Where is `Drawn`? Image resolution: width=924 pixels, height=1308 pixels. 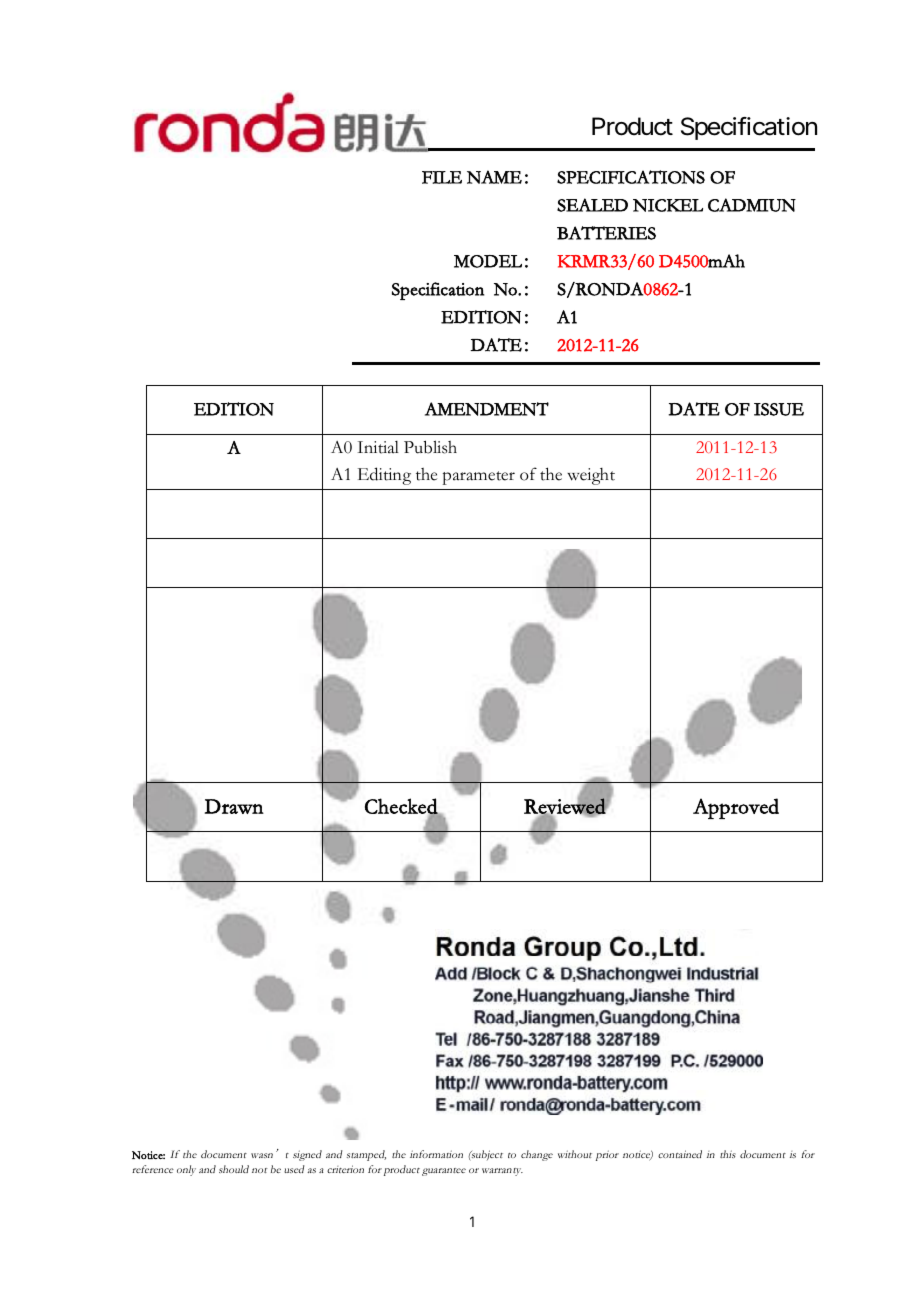 Drawn is located at coordinates (234, 806).
